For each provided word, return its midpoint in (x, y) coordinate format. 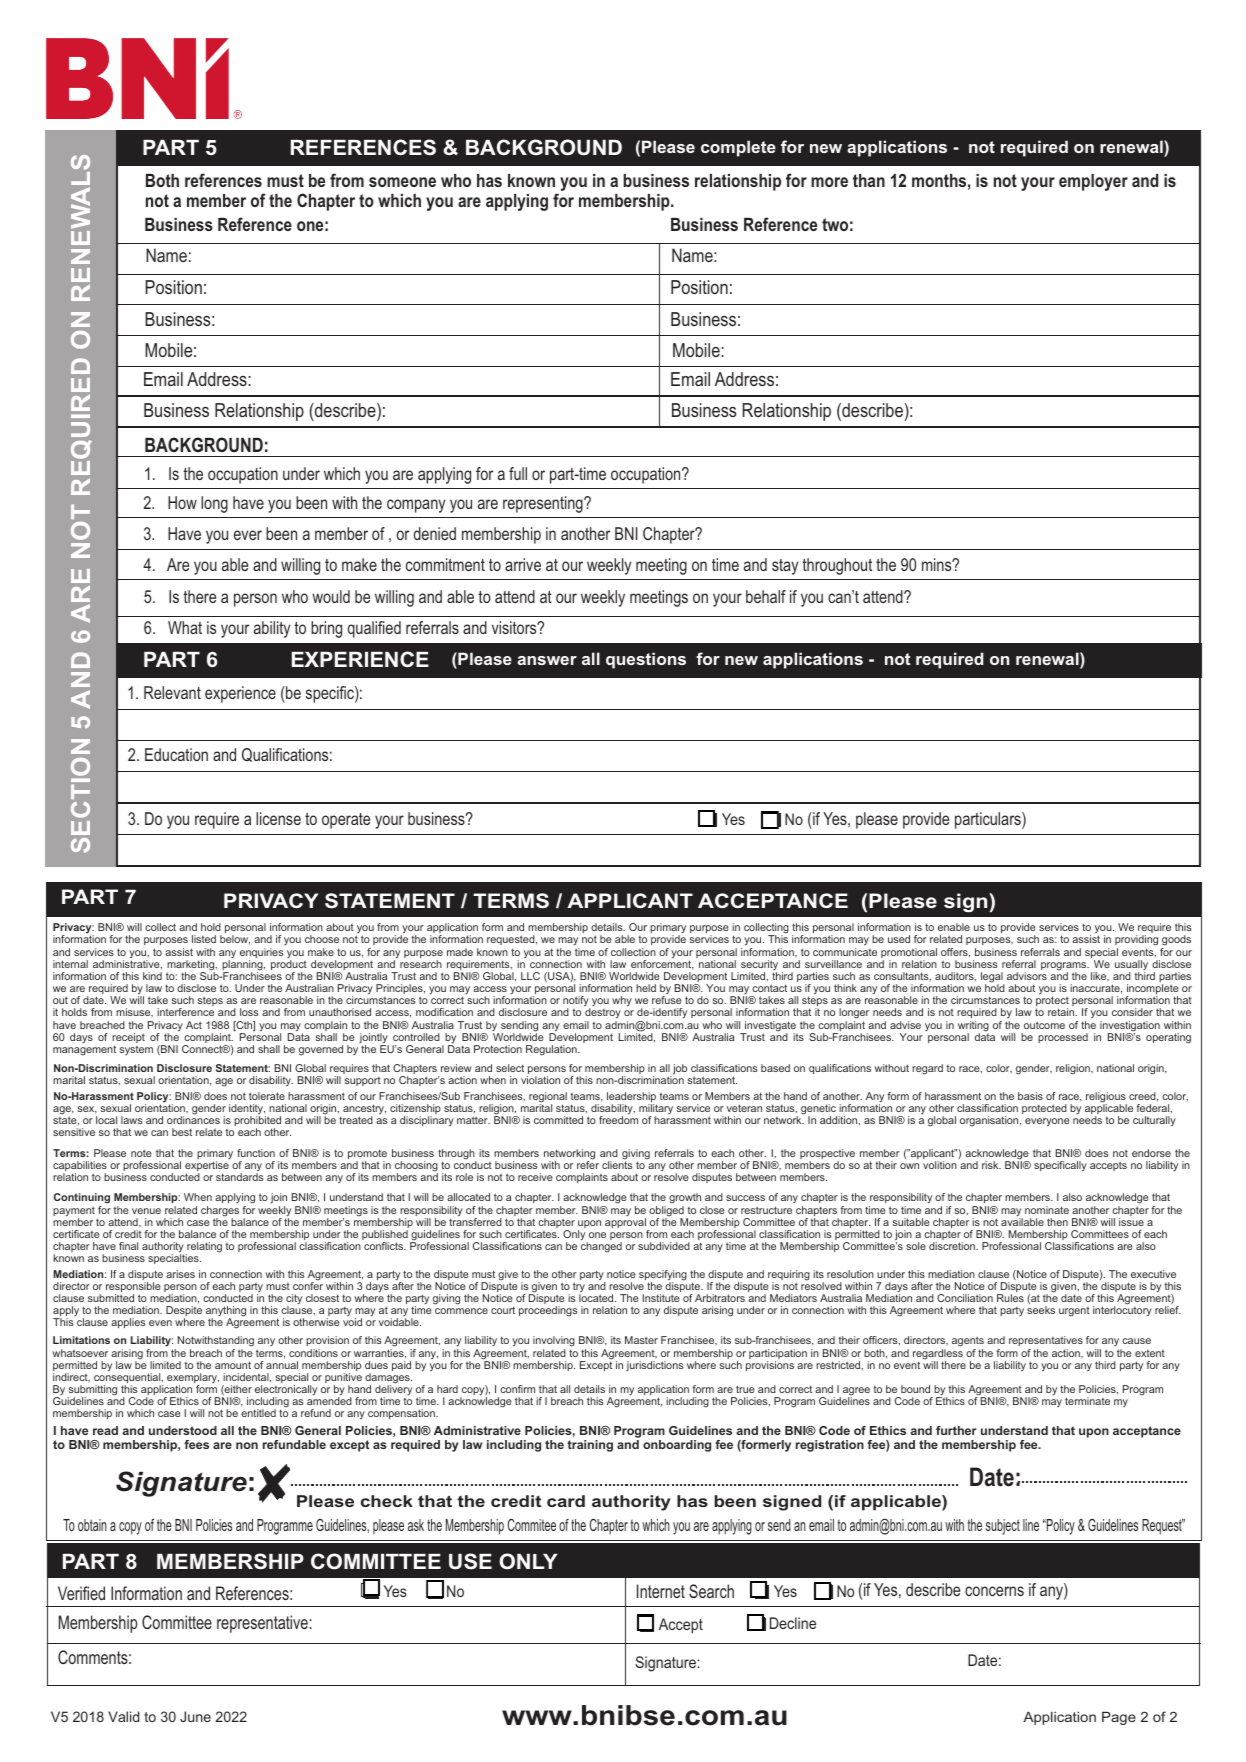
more (829, 182)
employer (1093, 182)
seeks (1041, 1310)
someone (402, 182)
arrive (523, 564)
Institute (661, 1298)
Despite (184, 1312)
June (195, 1716)
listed (204, 939)
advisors (1027, 976)
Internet (661, 1591)
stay (785, 567)
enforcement (662, 964)
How (182, 502)
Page (1119, 1718)
